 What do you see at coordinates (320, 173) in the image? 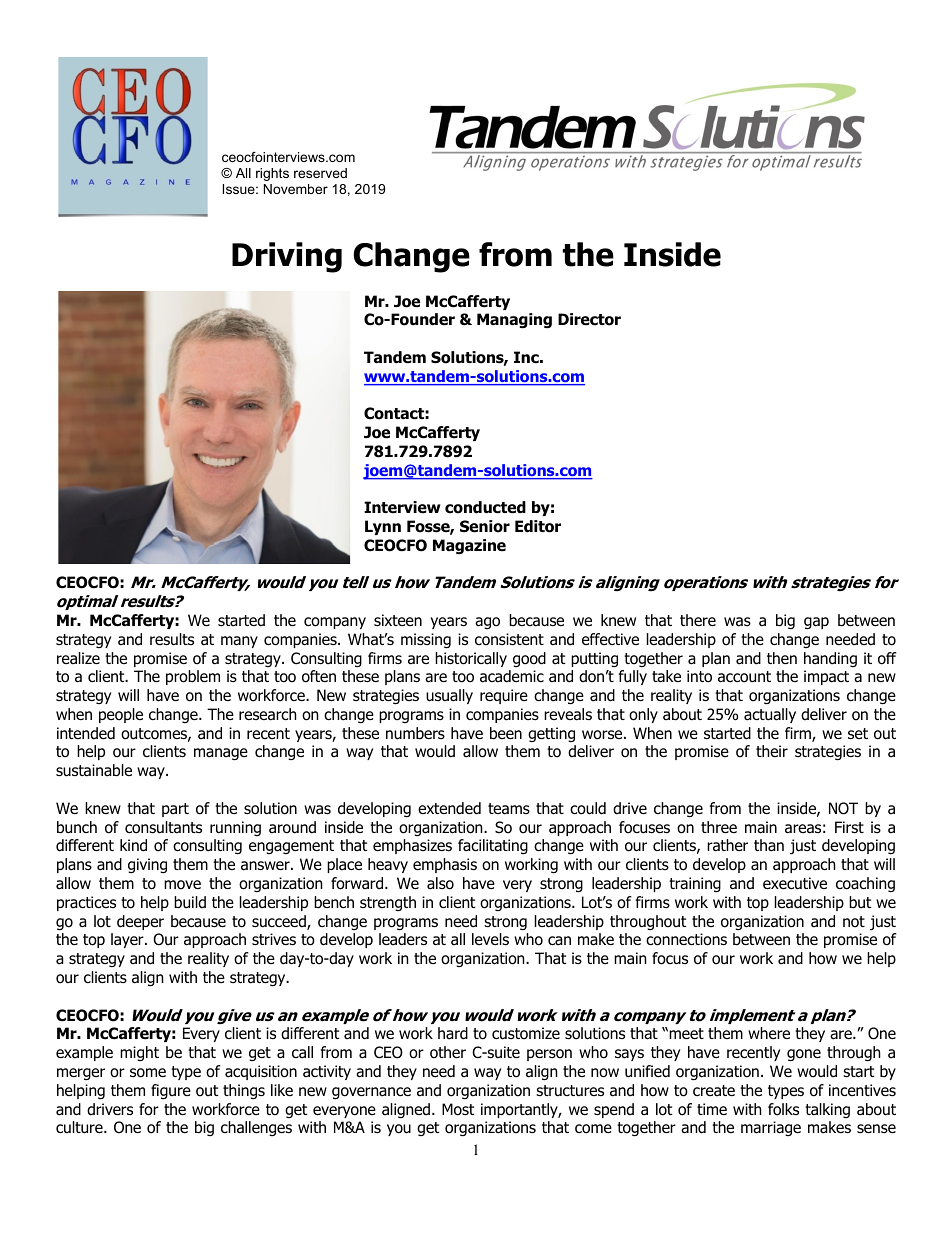
I see `reserved` at bounding box center [320, 173].
